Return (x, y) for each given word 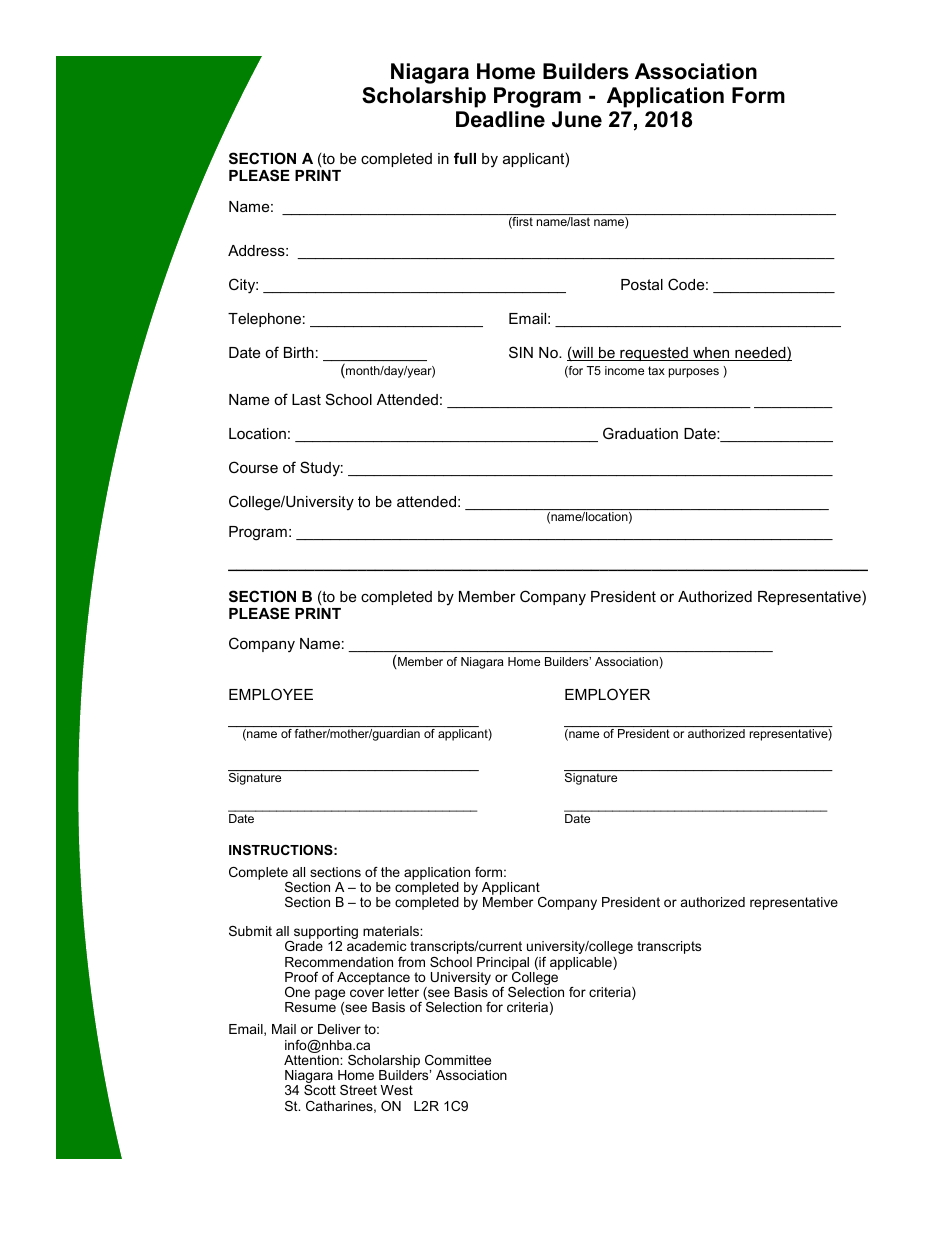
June (577, 119)
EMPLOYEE (271, 694)
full (465, 158)
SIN (521, 352)
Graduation (640, 433)
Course (253, 467)
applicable (582, 963)
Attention (312, 1060)
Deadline (500, 119)
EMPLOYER (607, 694)
